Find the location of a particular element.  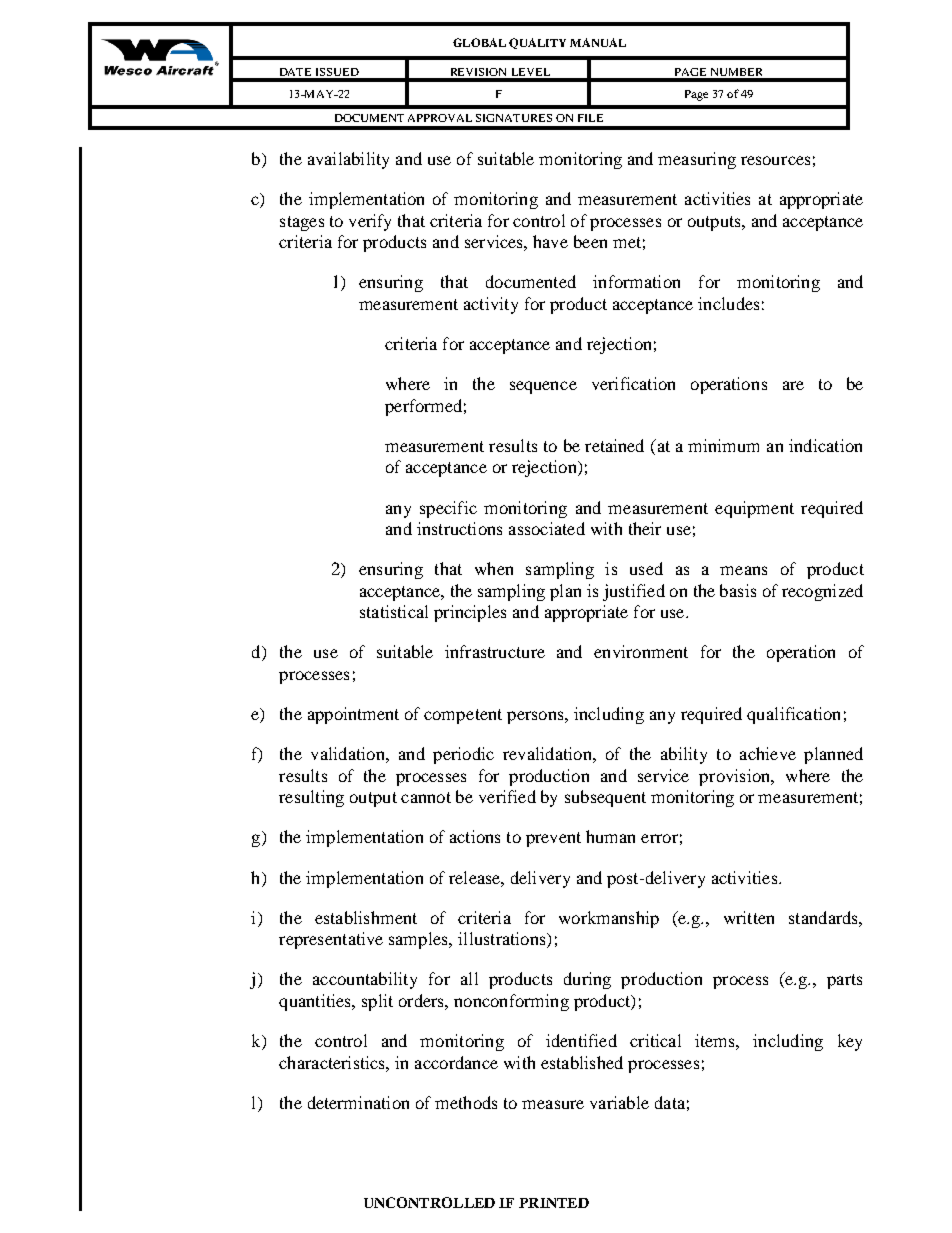

indication is located at coordinates (825, 445).
